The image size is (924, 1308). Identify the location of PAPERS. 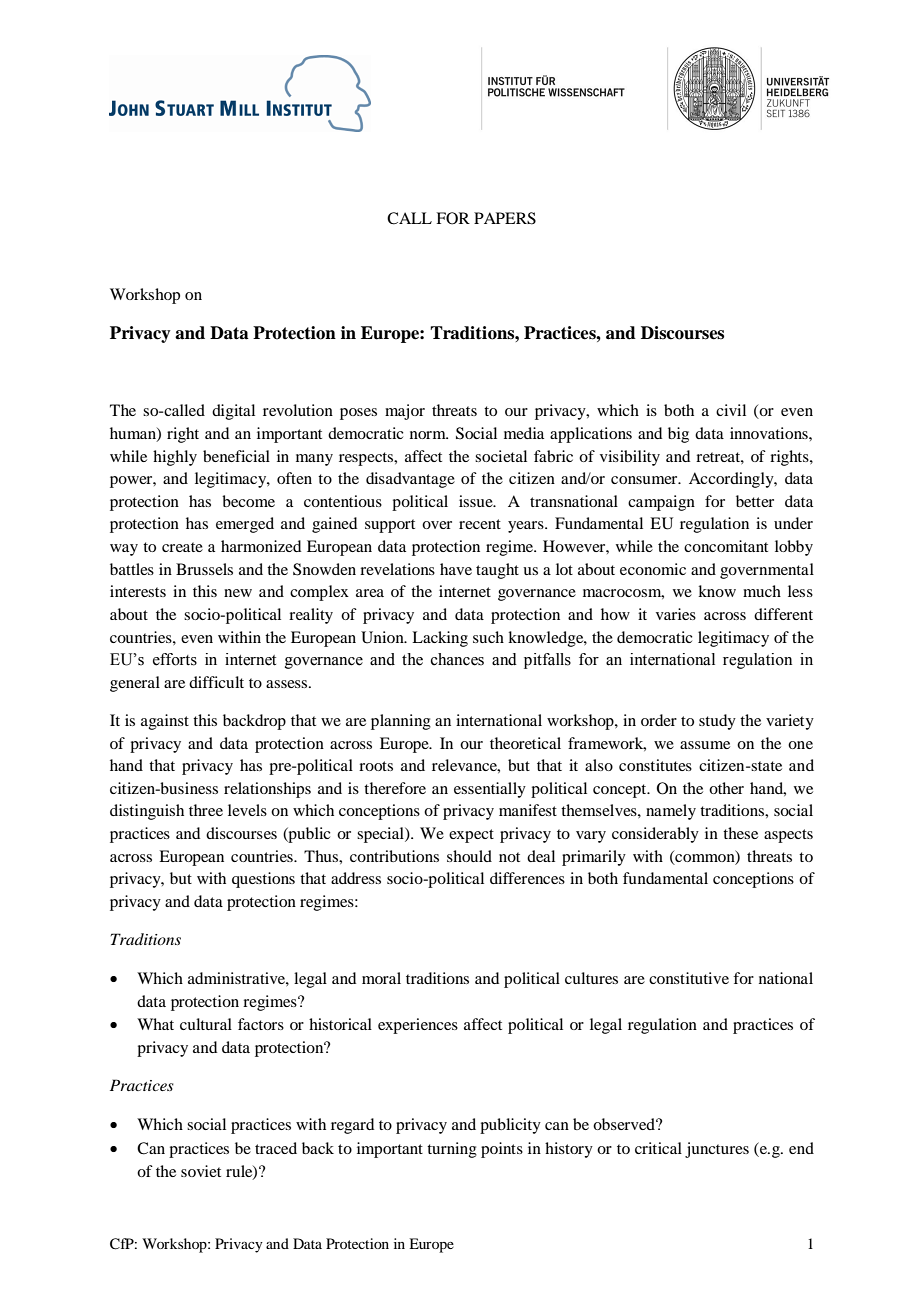
(505, 218).
